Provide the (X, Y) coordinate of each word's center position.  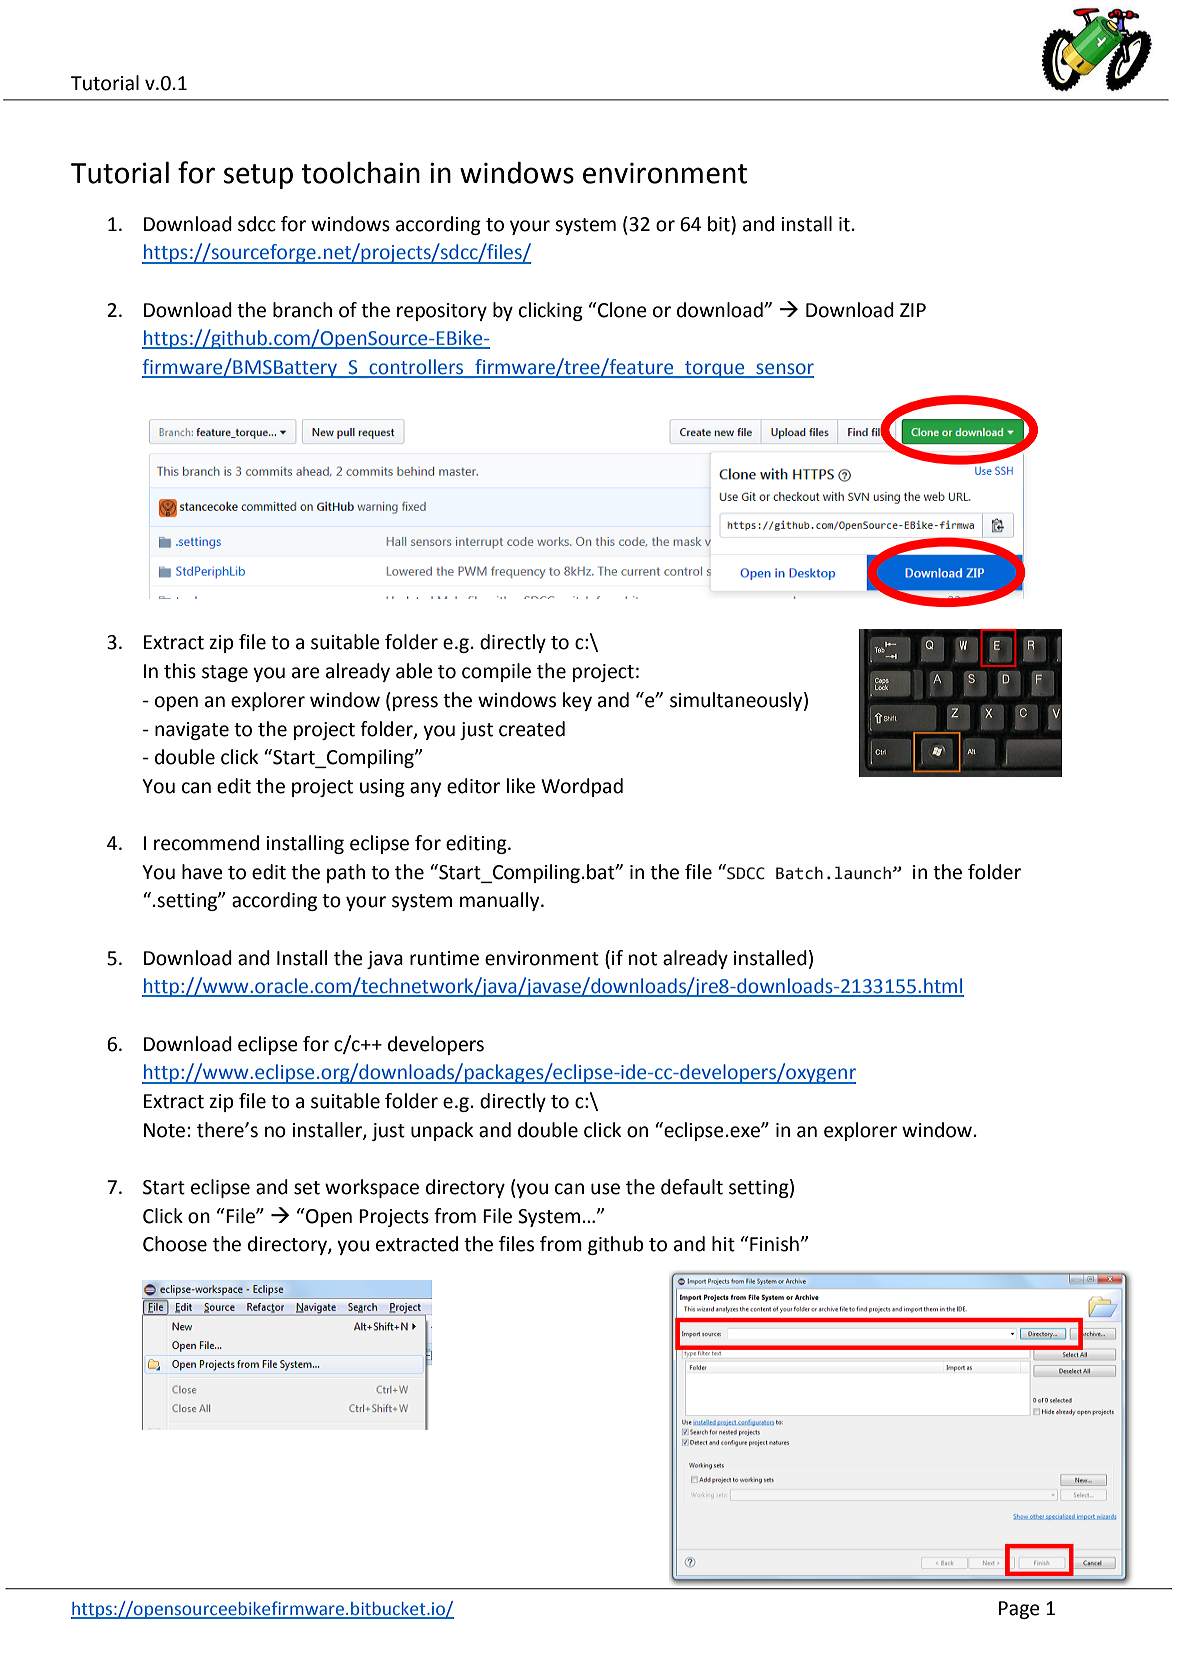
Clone (621, 310)
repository (442, 312)
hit (723, 1244)
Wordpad (582, 787)
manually (501, 901)
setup (258, 176)
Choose (175, 1244)
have (202, 872)
